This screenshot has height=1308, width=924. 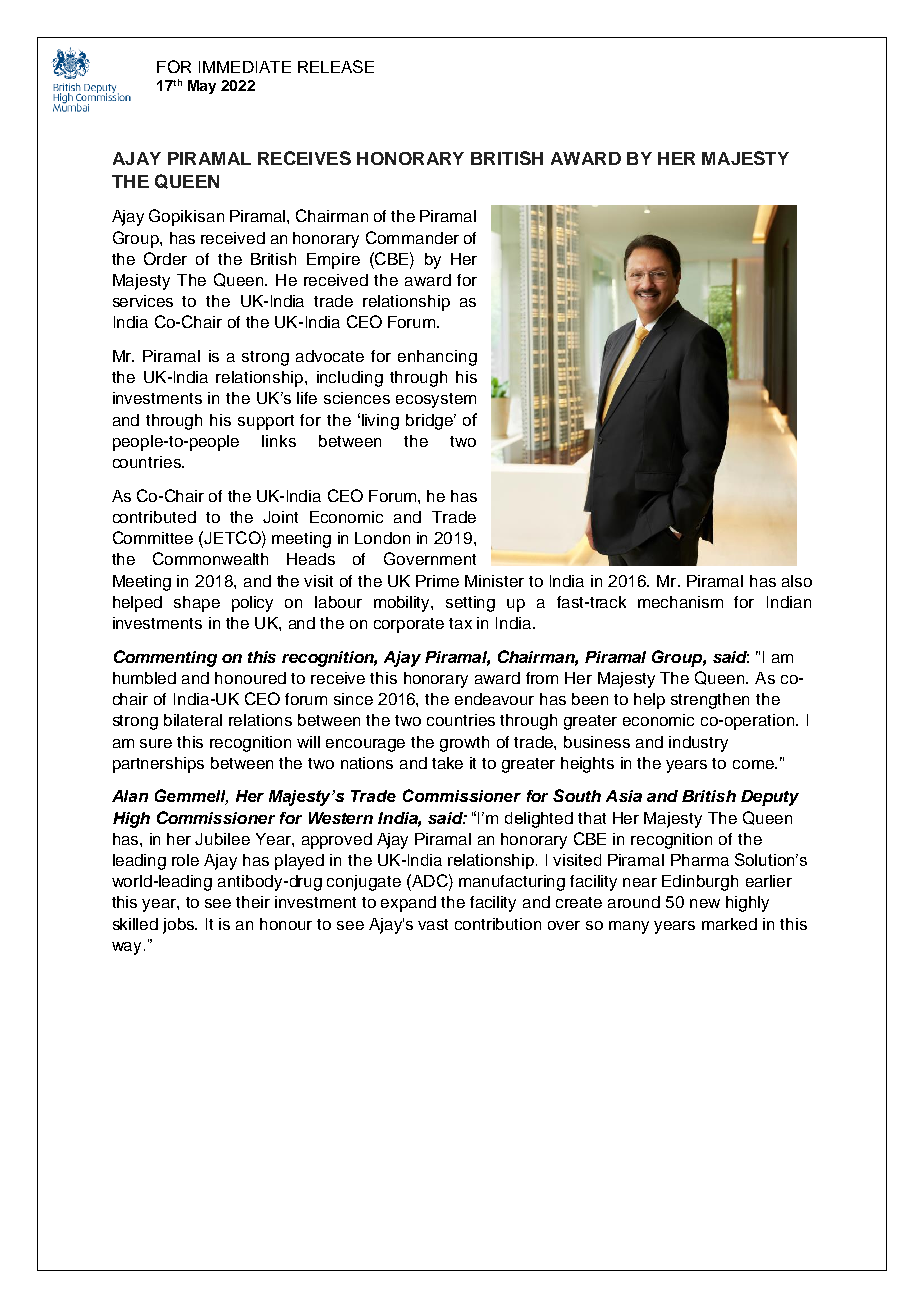 What do you see at coordinates (382, 538) in the screenshot?
I see `London` at bounding box center [382, 538].
